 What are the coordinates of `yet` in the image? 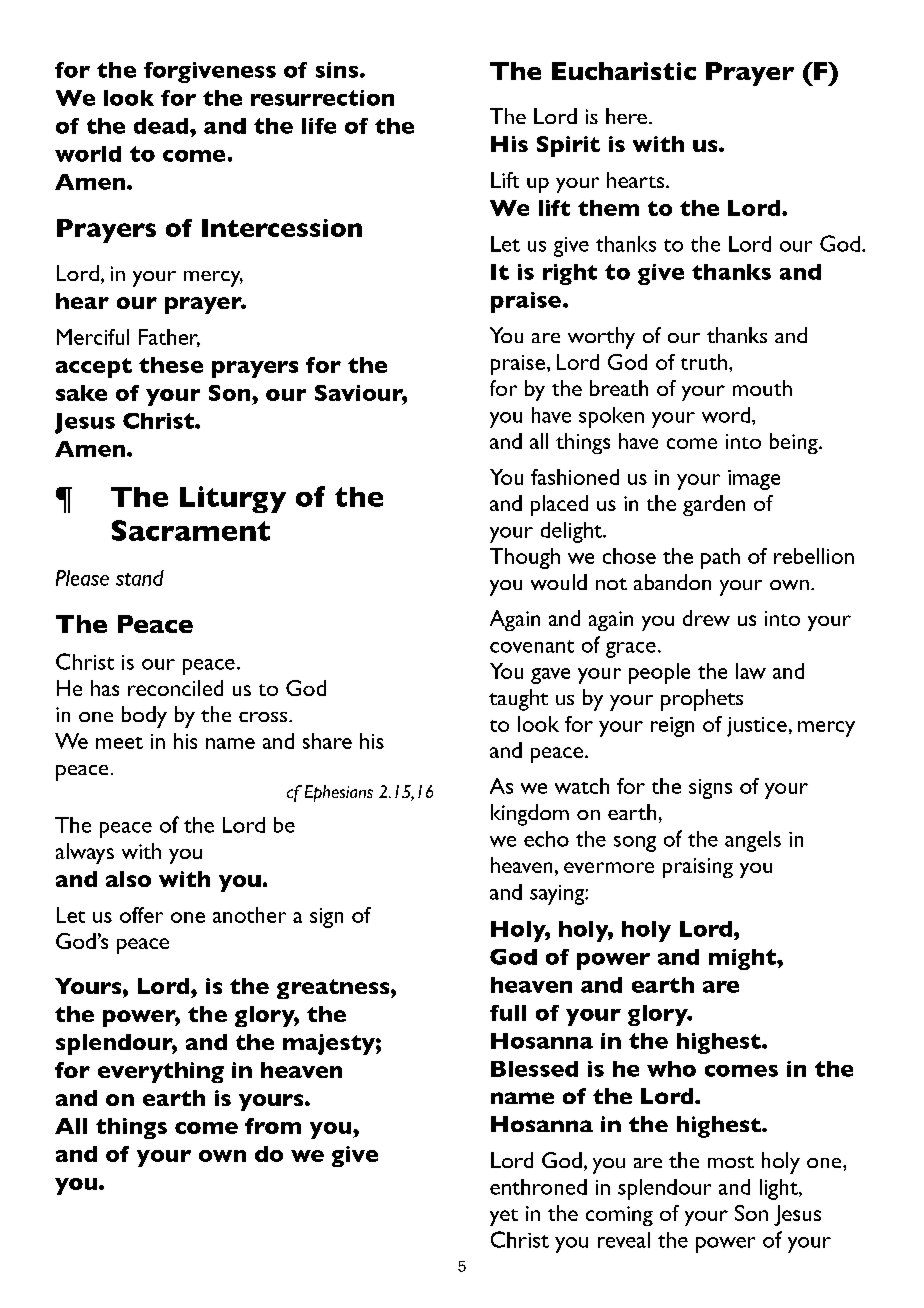 It's located at (504, 1217).
